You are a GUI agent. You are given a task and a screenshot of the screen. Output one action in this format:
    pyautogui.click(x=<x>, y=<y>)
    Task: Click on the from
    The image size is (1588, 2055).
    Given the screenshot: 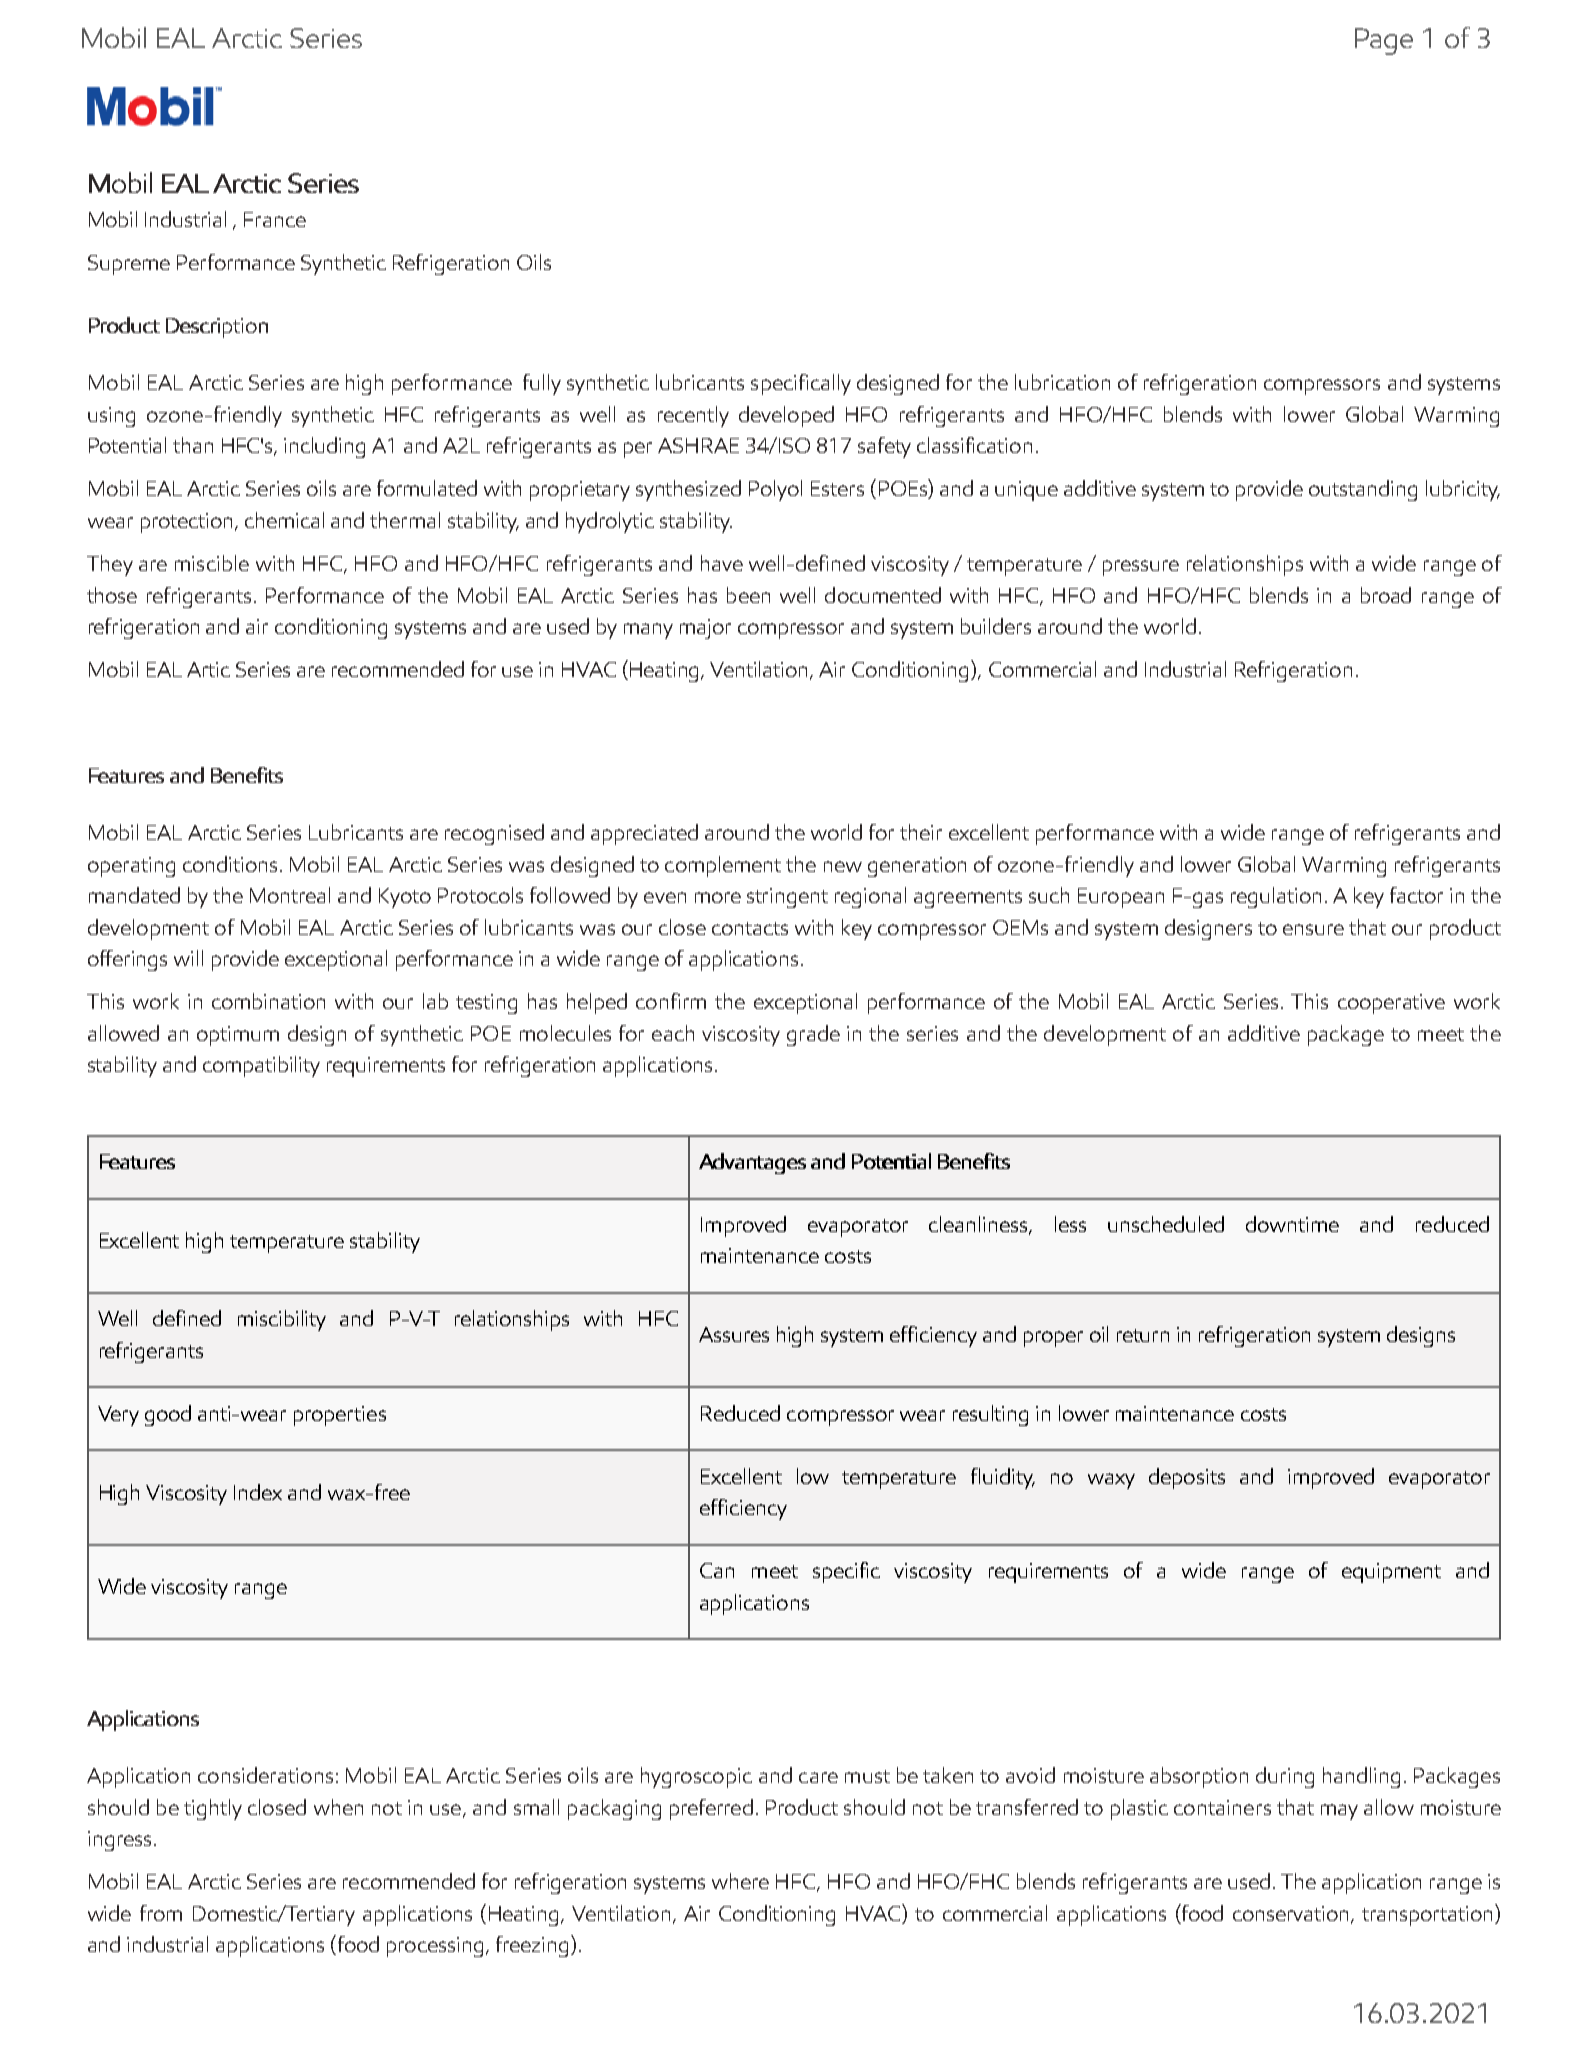 What is the action you would take?
    pyautogui.click(x=161, y=1913)
